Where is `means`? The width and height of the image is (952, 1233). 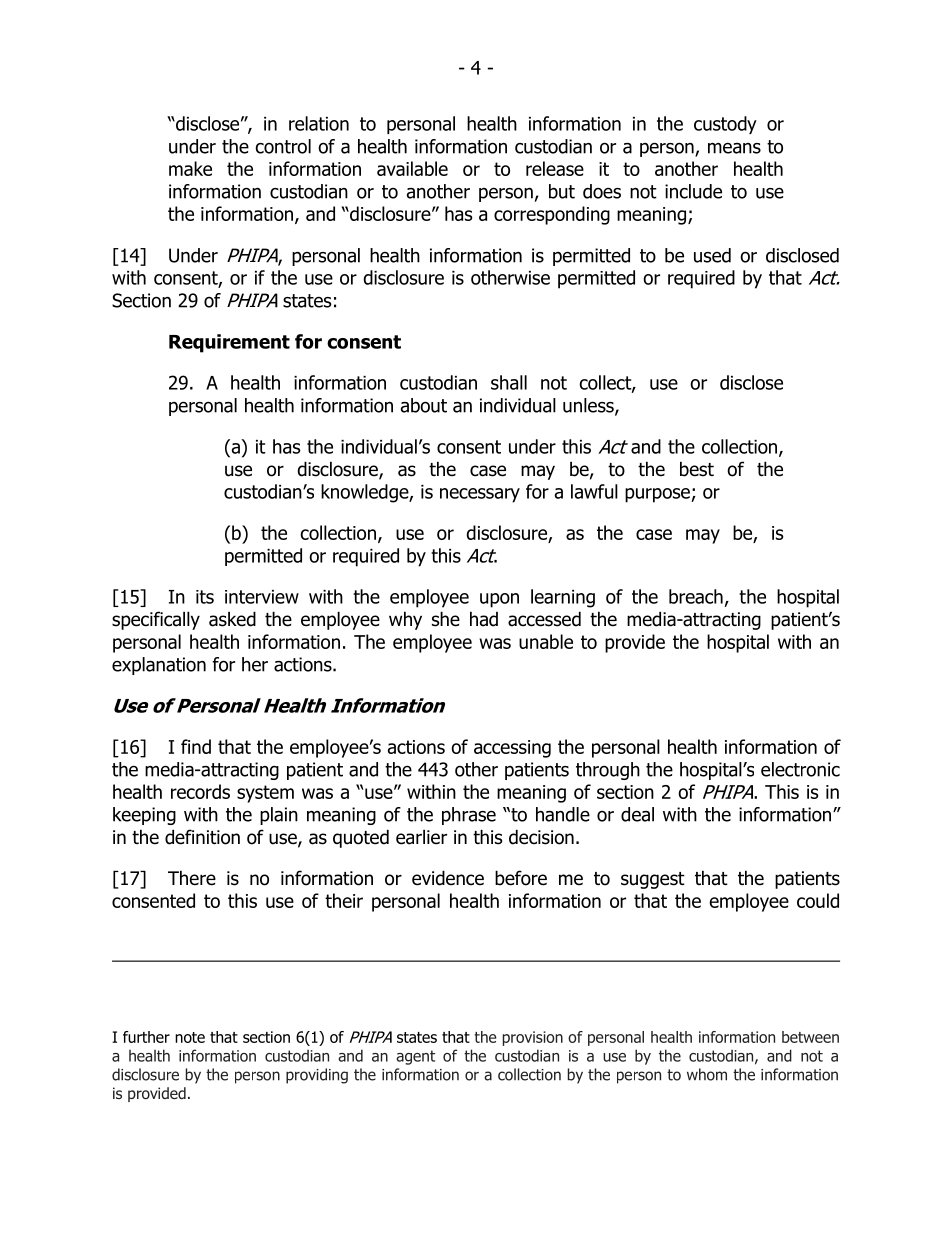 means is located at coordinates (734, 148).
